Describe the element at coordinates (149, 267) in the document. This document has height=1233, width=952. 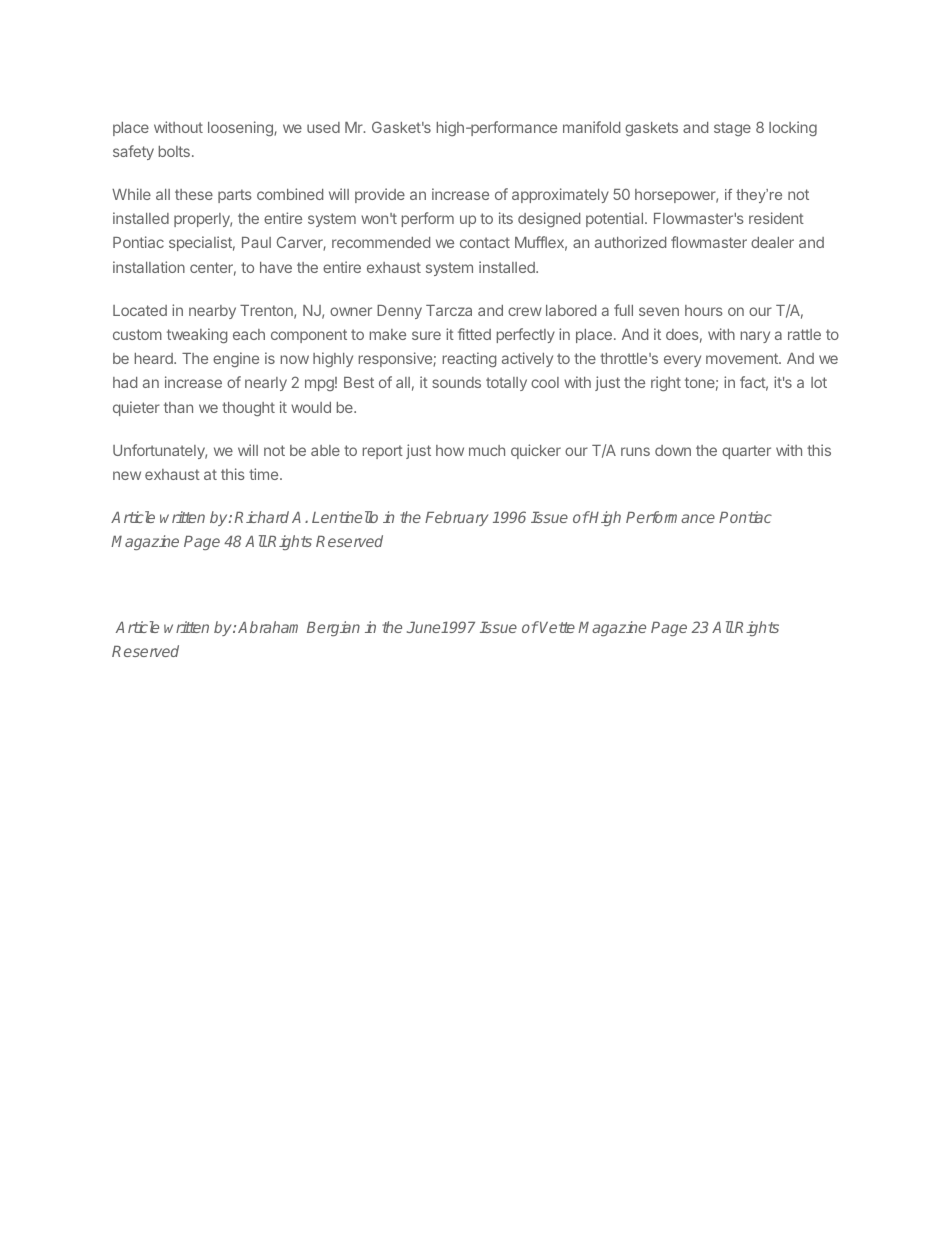
I see `installation` at that location.
